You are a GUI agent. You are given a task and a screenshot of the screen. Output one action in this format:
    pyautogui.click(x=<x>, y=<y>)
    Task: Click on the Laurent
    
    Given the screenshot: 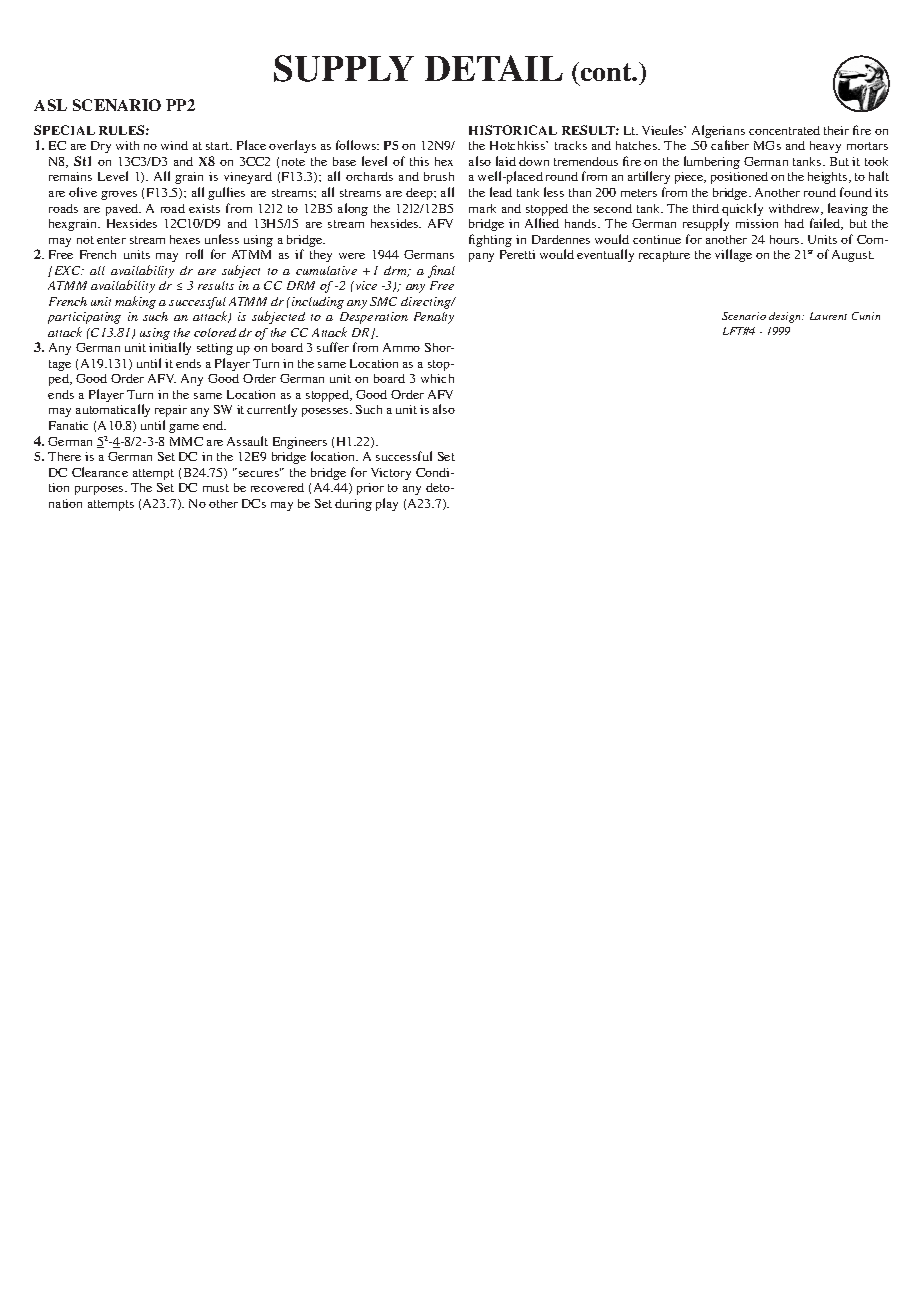 What is the action you would take?
    pyautogui.click(x=828, y=316)
